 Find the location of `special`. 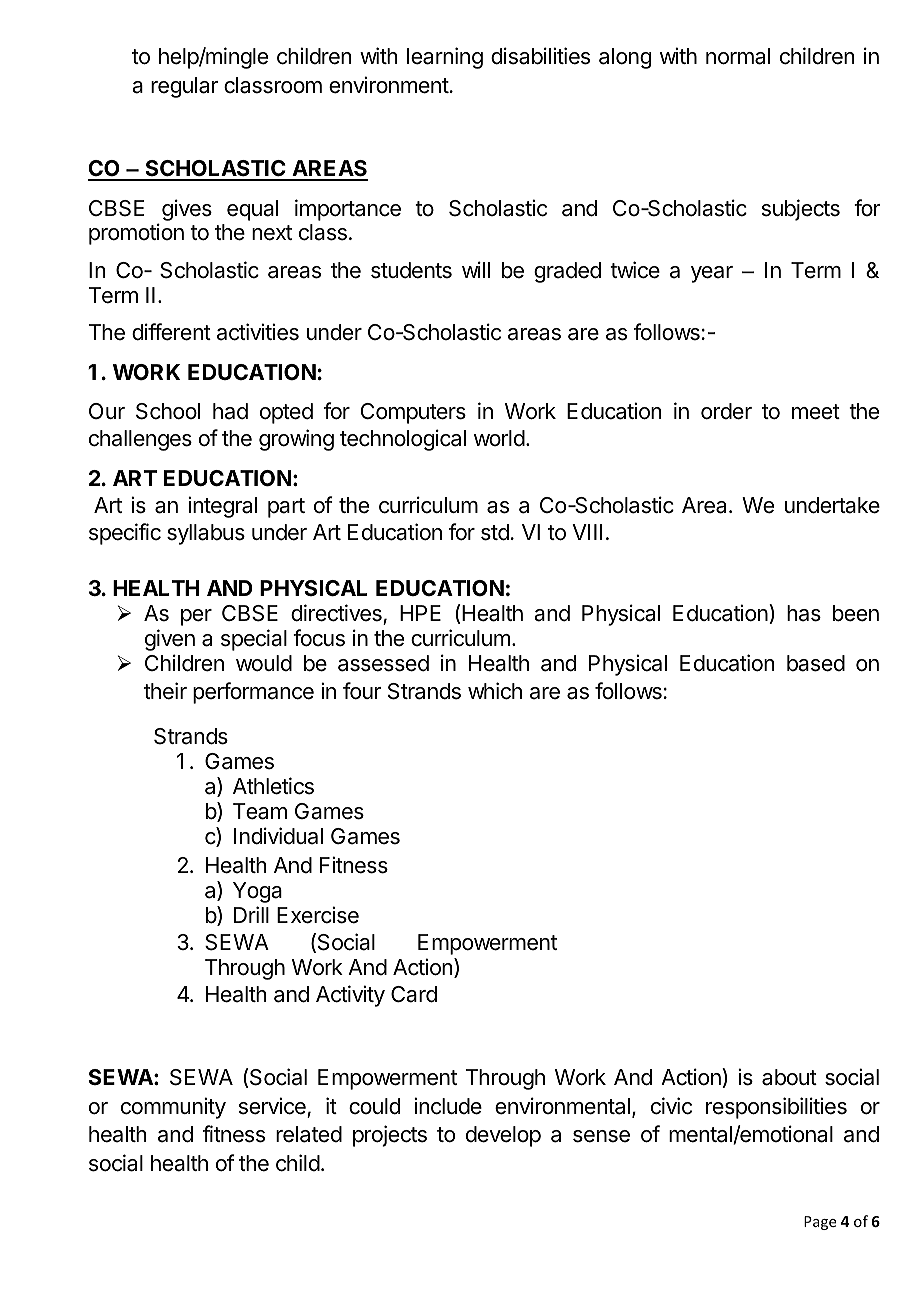

special is located at coordinates (254, 640).
